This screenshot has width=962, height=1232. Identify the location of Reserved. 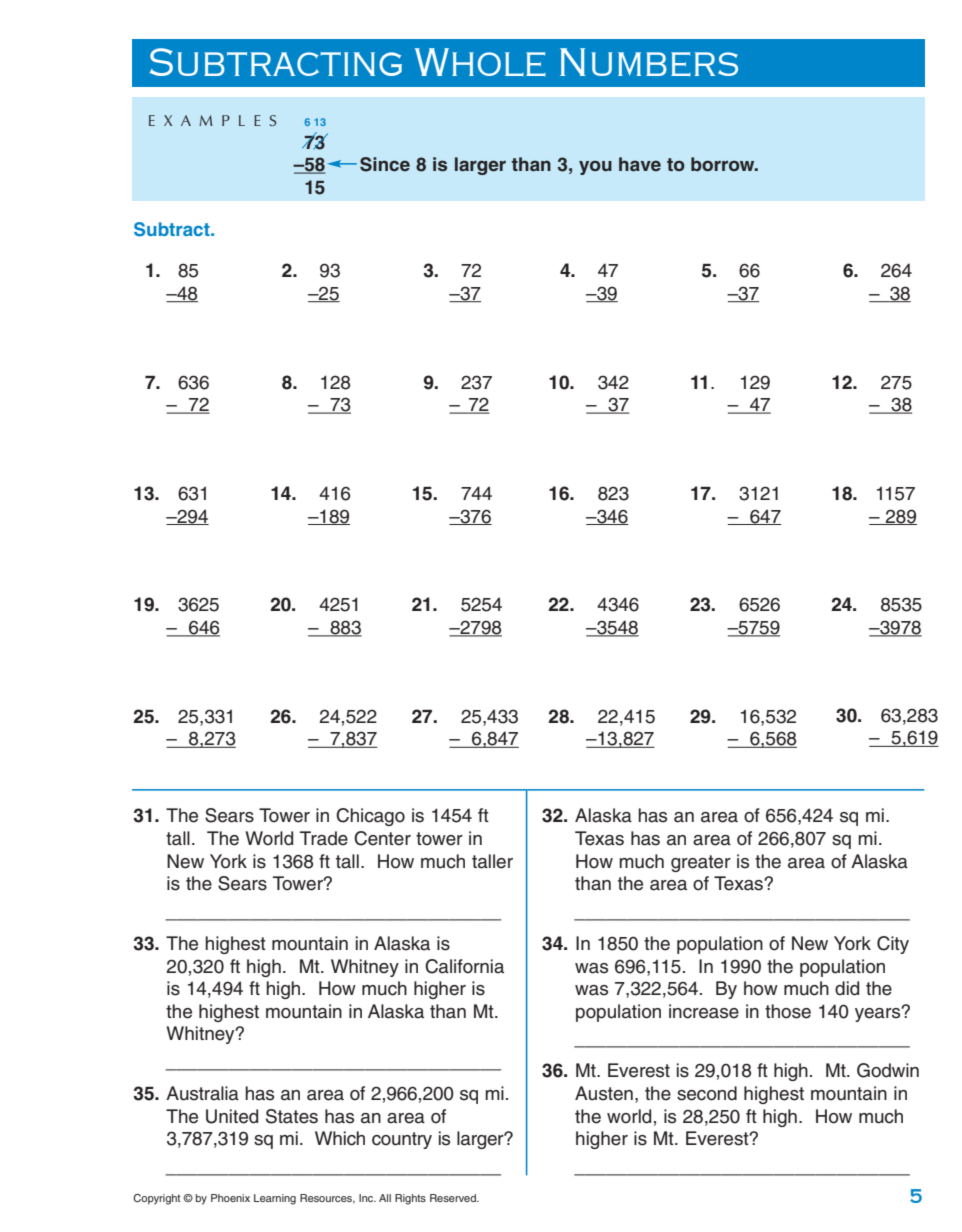
(454, 1198).
